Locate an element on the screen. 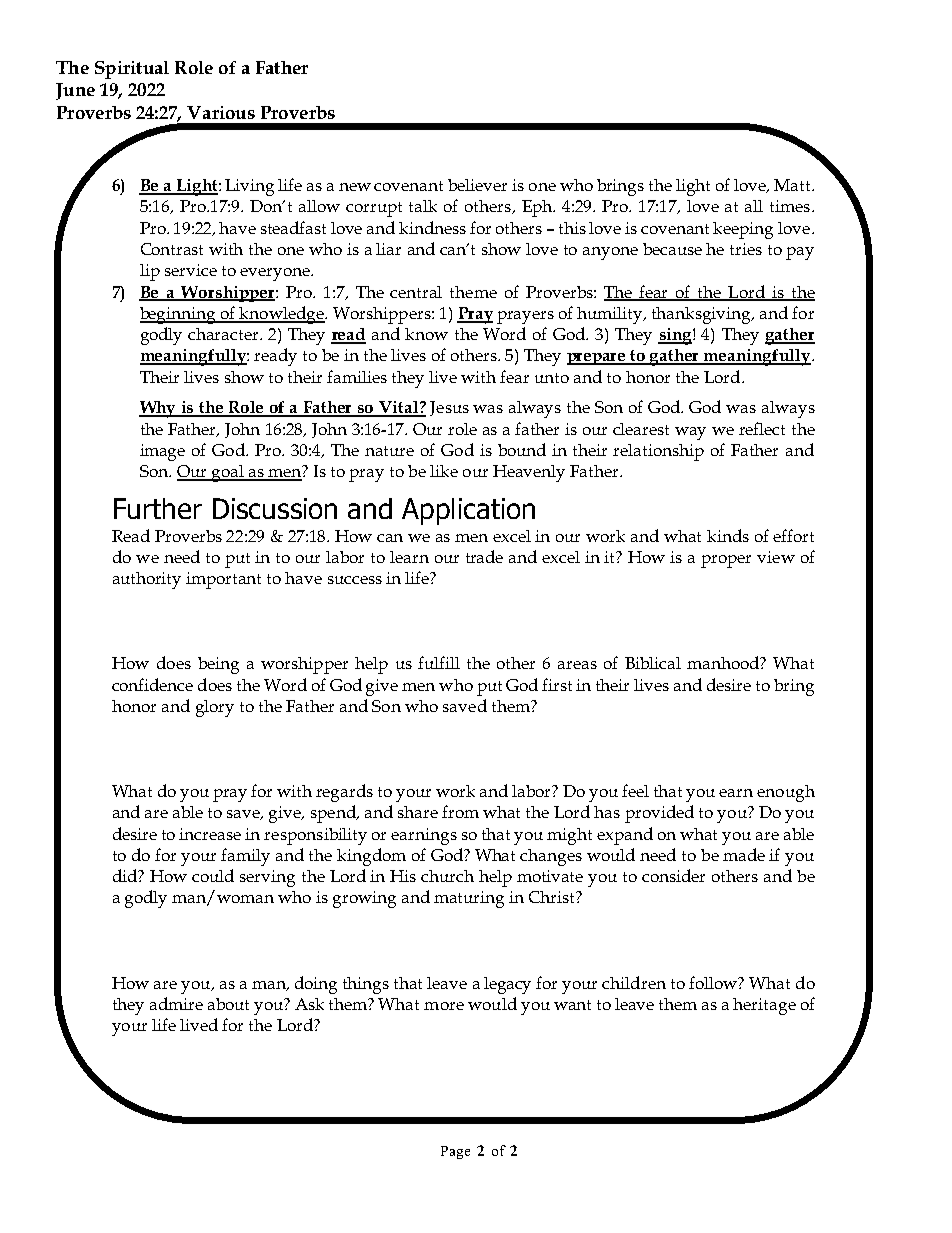 The height and width of the screenshot is (1233, 952). Matt is located at coordinates (793, 185).
